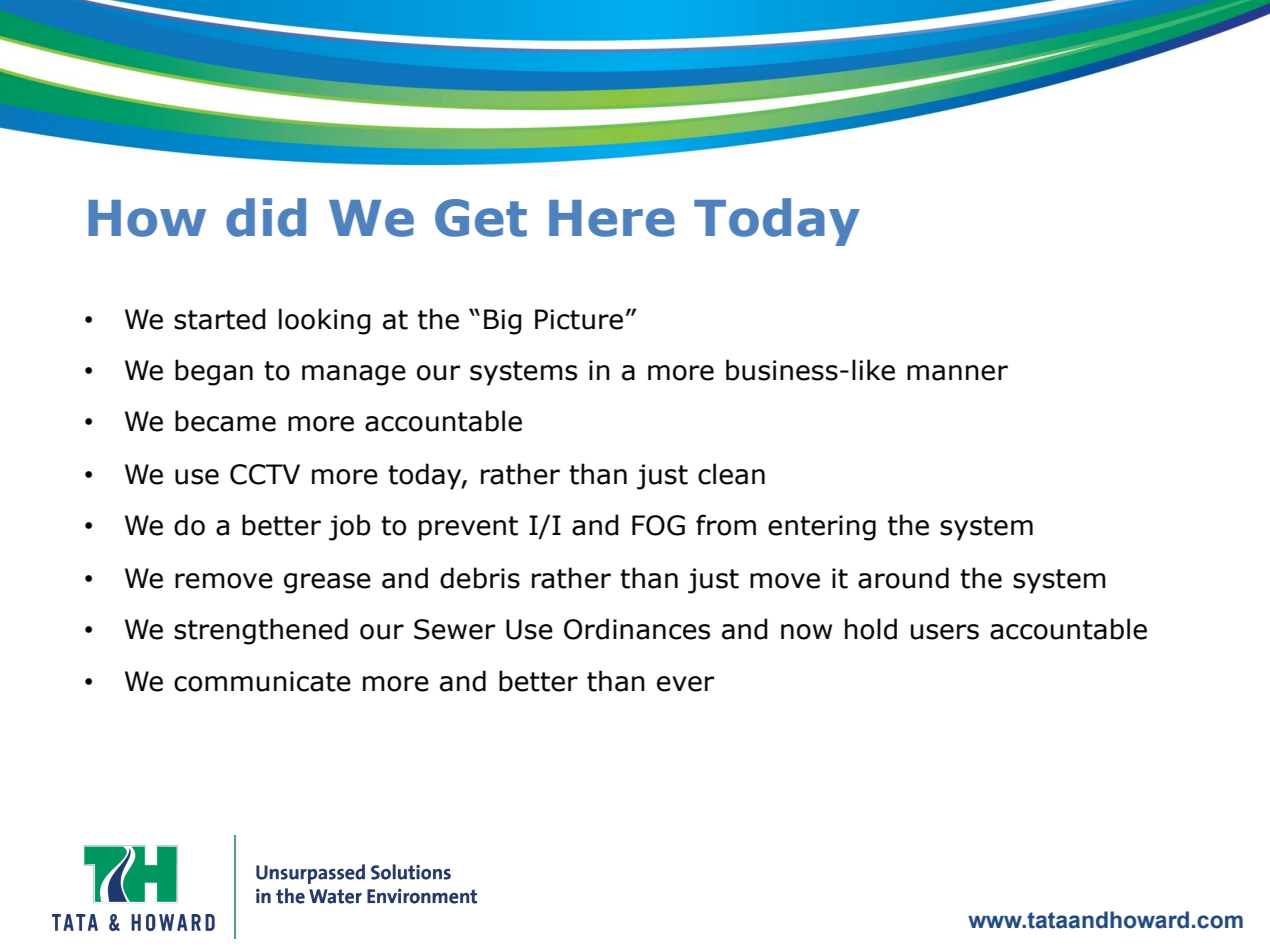 The image size is (1270, 952). What do you see at coordinates (325, 321) in the page?
I see `looking` at bounding box center [325, 321].
